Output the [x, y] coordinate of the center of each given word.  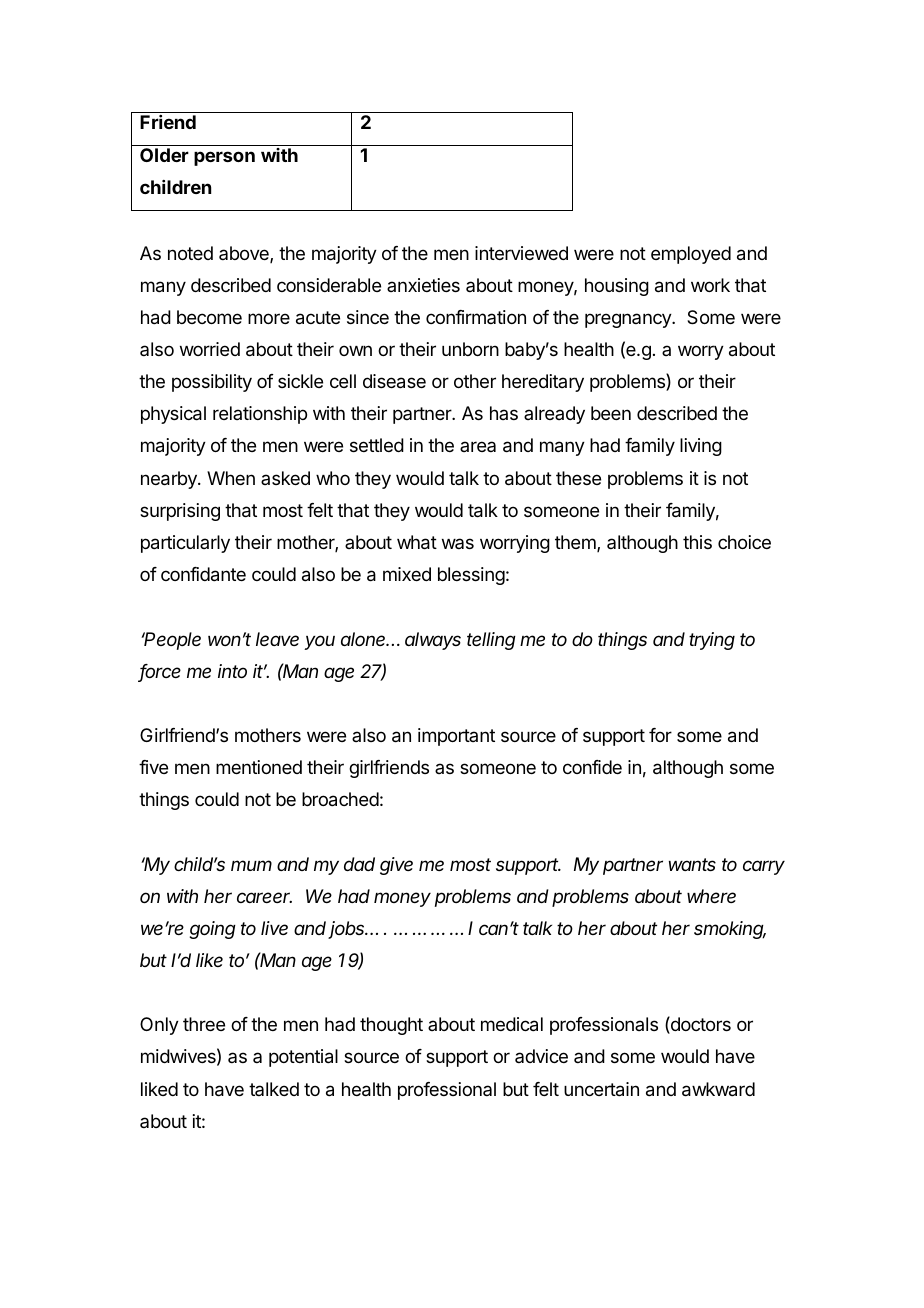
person [224, 158]
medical [512, 1024]
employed [691, 255]
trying [712, 641]
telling [491, 641]
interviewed [521, 253]
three [204, 1024]
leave [277, 639]
